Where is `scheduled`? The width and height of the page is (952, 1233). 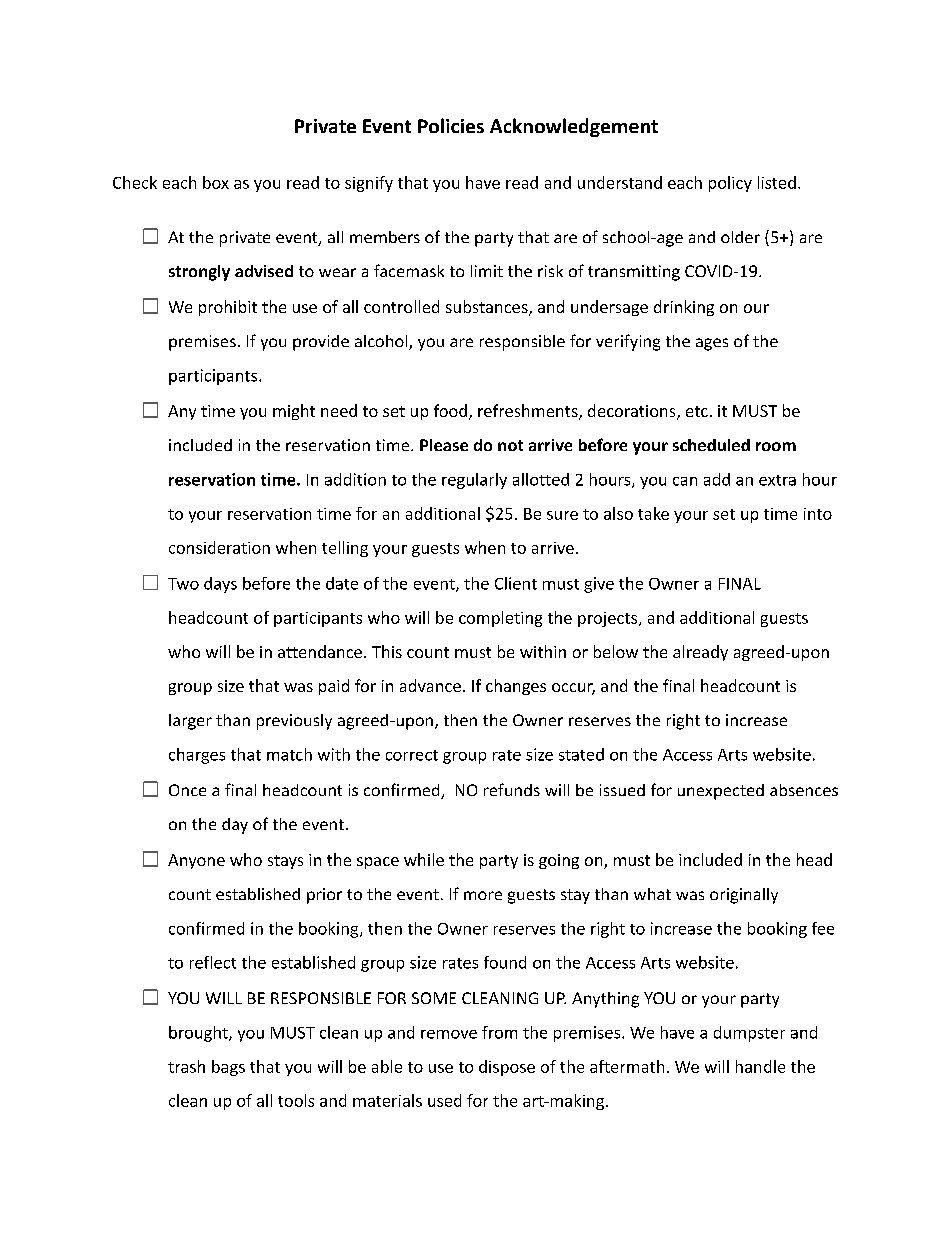 scheduled is located at coordinates (711, 445).
